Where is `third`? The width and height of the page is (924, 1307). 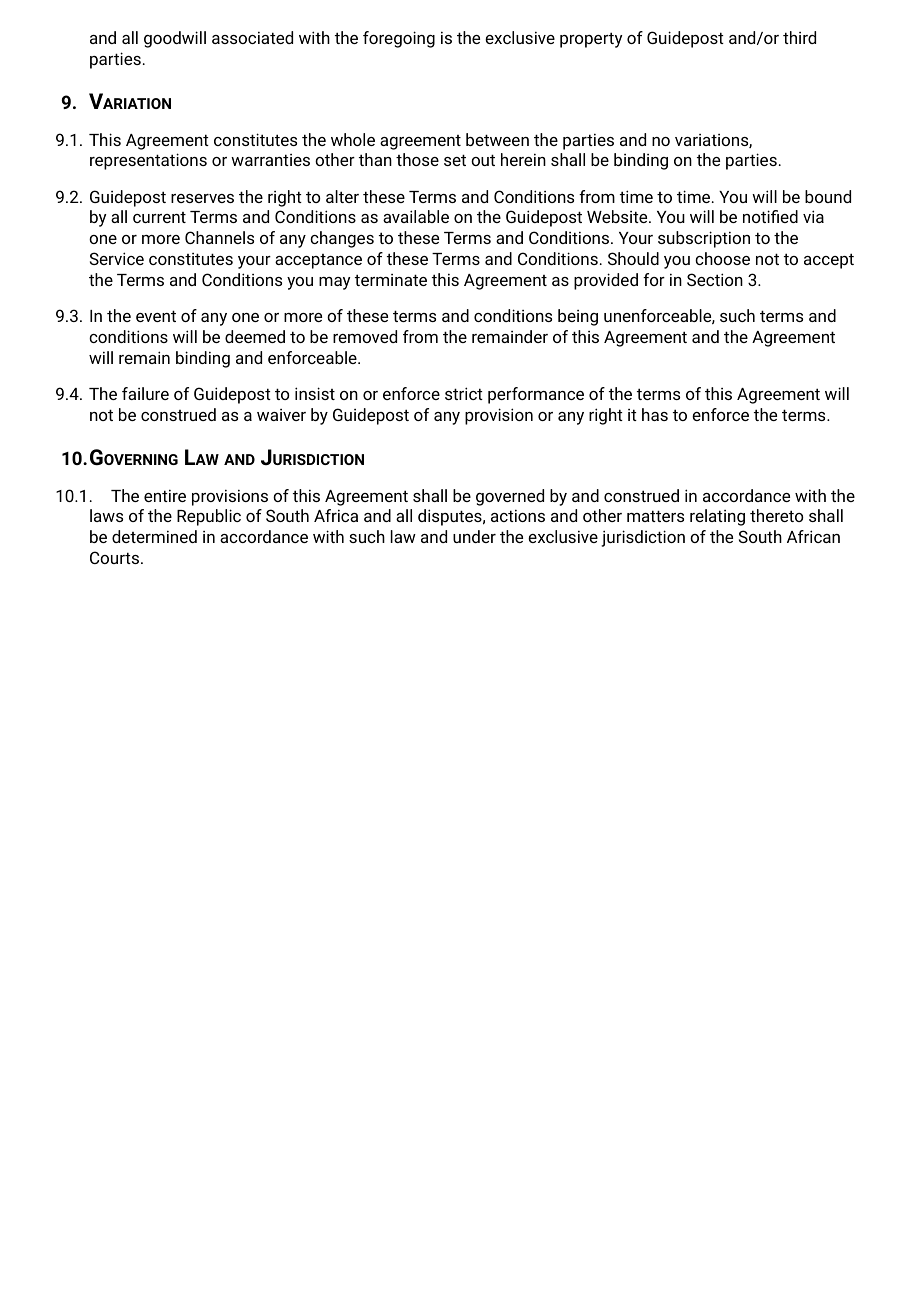 third is located at coordinates (799, 37).
